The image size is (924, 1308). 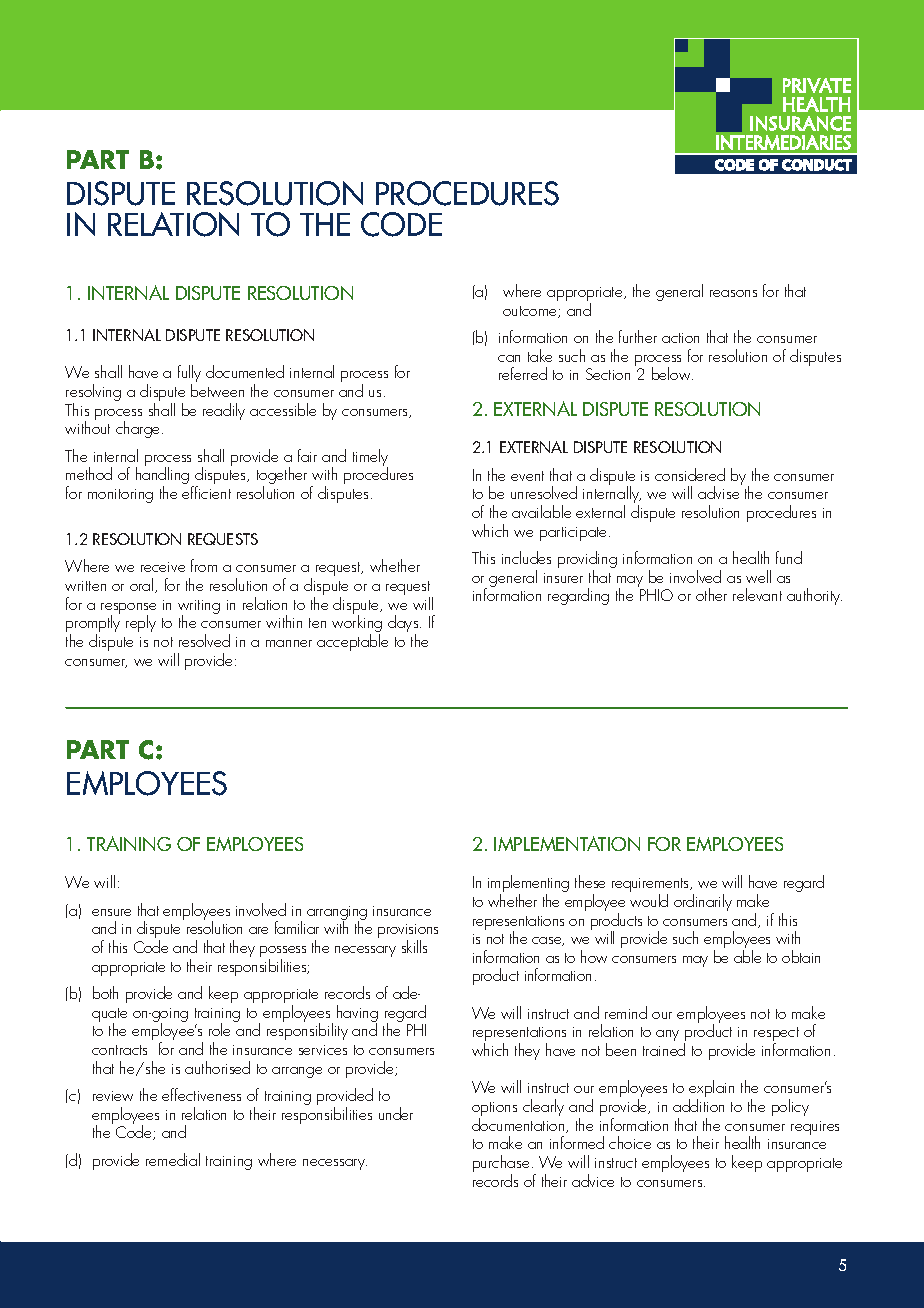 I want to click on are, so click(x=258, y=930).
